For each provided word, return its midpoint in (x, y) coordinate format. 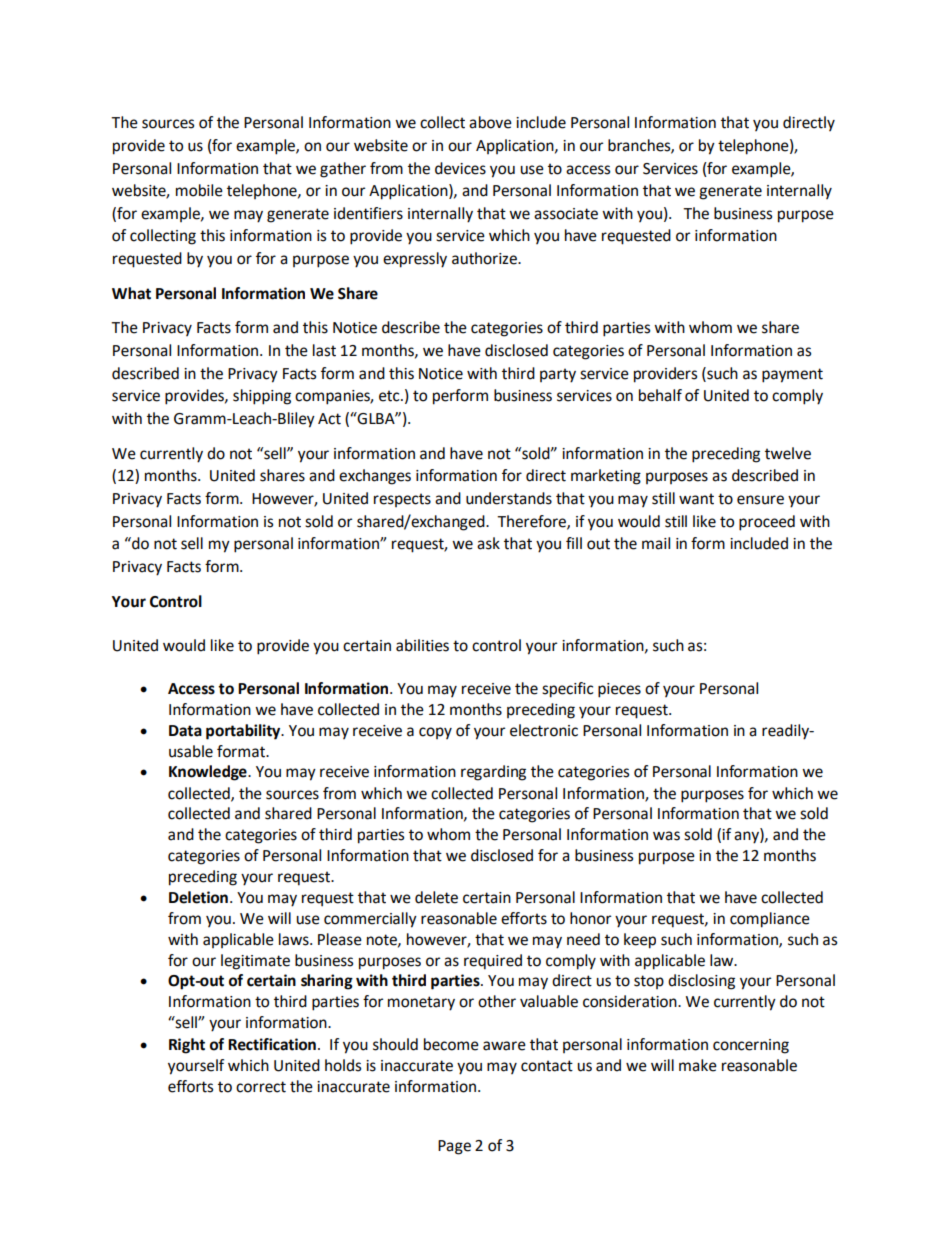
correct (261, 1087)
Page (454, 1147)
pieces (619, 690)
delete (436, 897)
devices (460, 168)
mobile (199, 190)
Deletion (198, 897)
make (698, 1065)
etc (390, 396)
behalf (660, 395)
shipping (262, 397)
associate (566, 214)
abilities (422, 645)
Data (185, 731)
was (666, 836)
